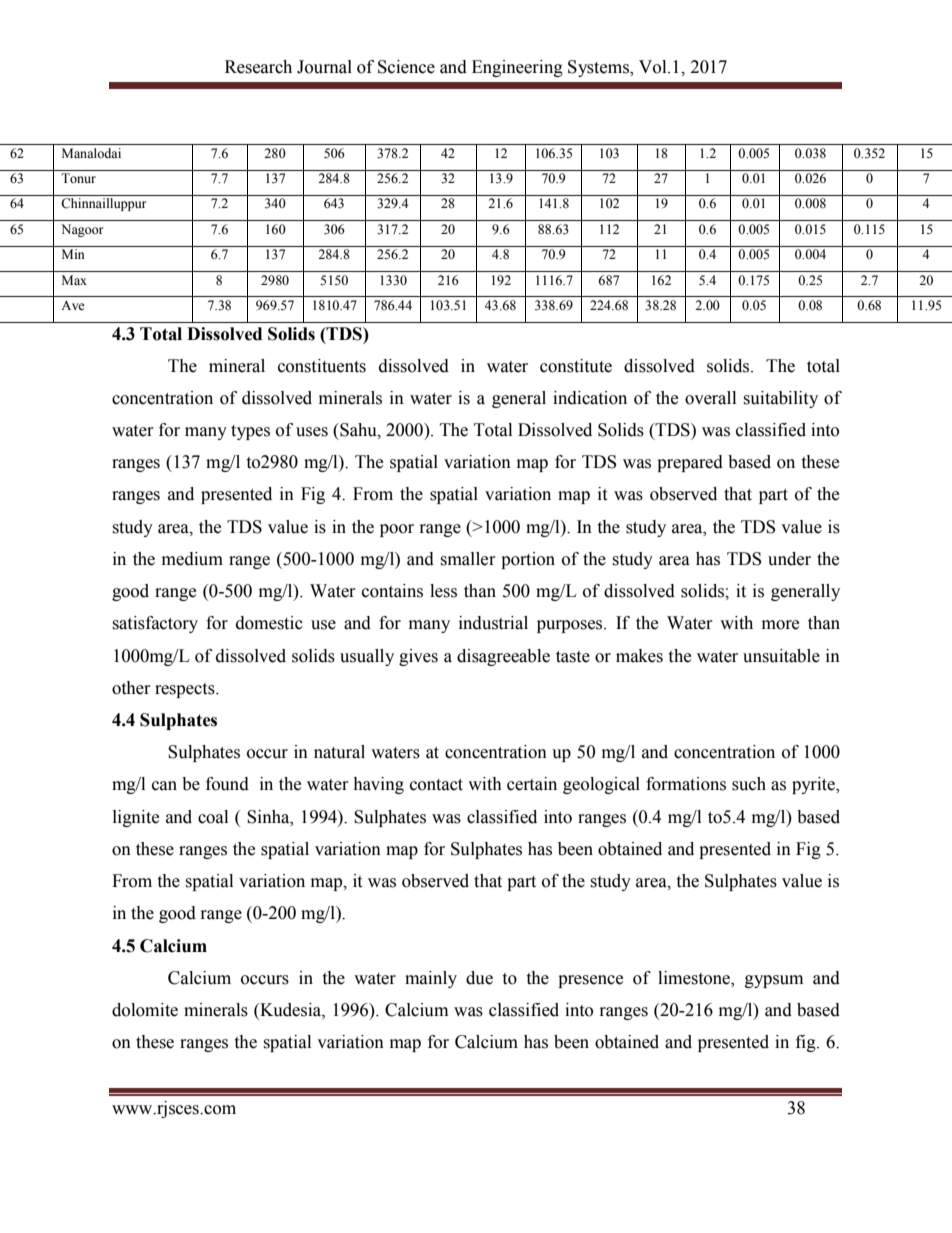 Image resolution: width=952 pixels, height=1233 pixels. What do you see at coordinates (406, 67) in the image?
I see `Science` at bounding box center [406, 67].
